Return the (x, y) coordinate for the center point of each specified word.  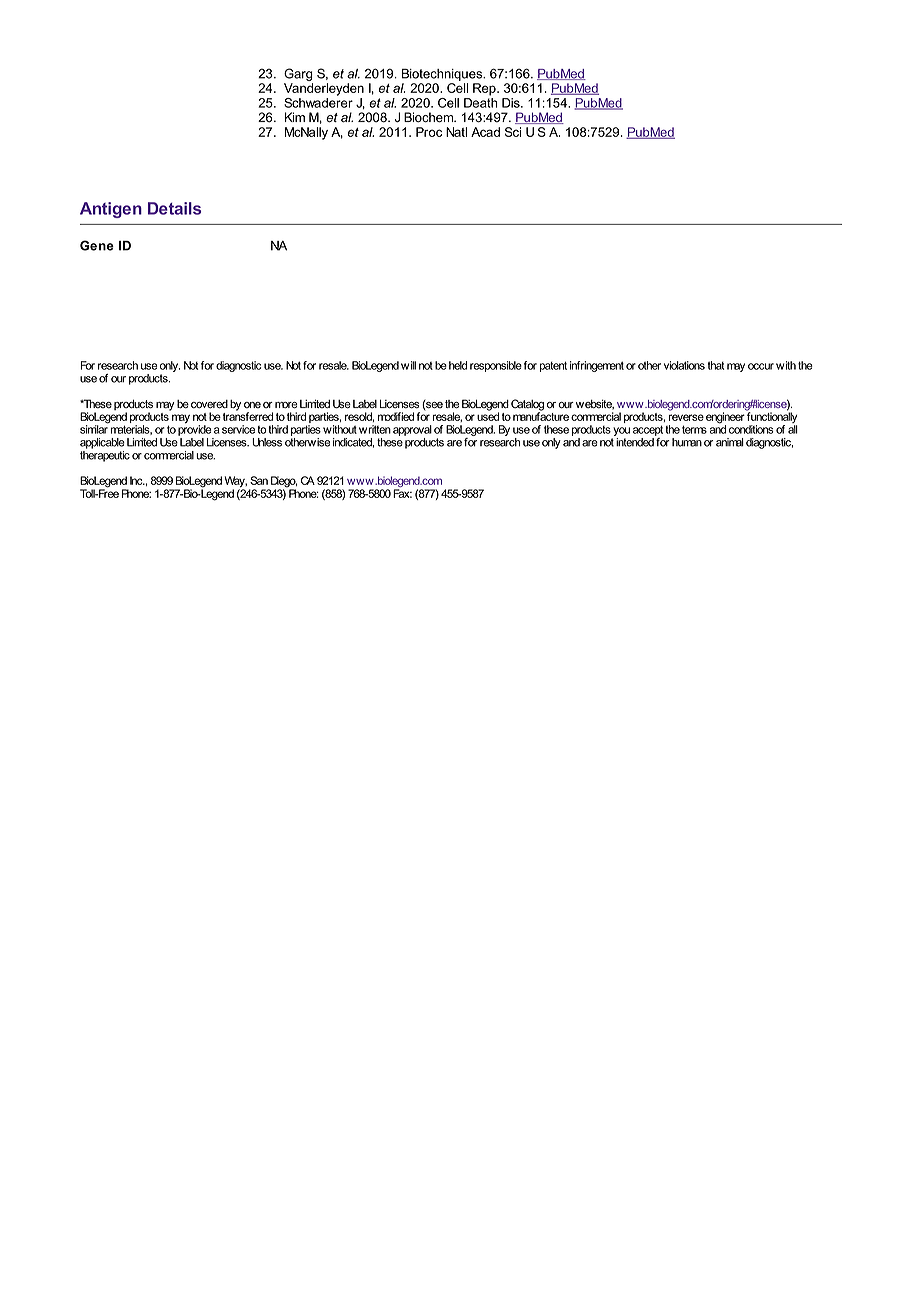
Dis (512, 103)
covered (209, 404)
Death (481, 103)
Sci (513, 132)
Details (174, 208)
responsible (496, 366)
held (458, 365)
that (716, 365)
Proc (429, 132)
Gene (97, 245)
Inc (137, 480)
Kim (295, 117)
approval (412, 430)
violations (684, 365)
